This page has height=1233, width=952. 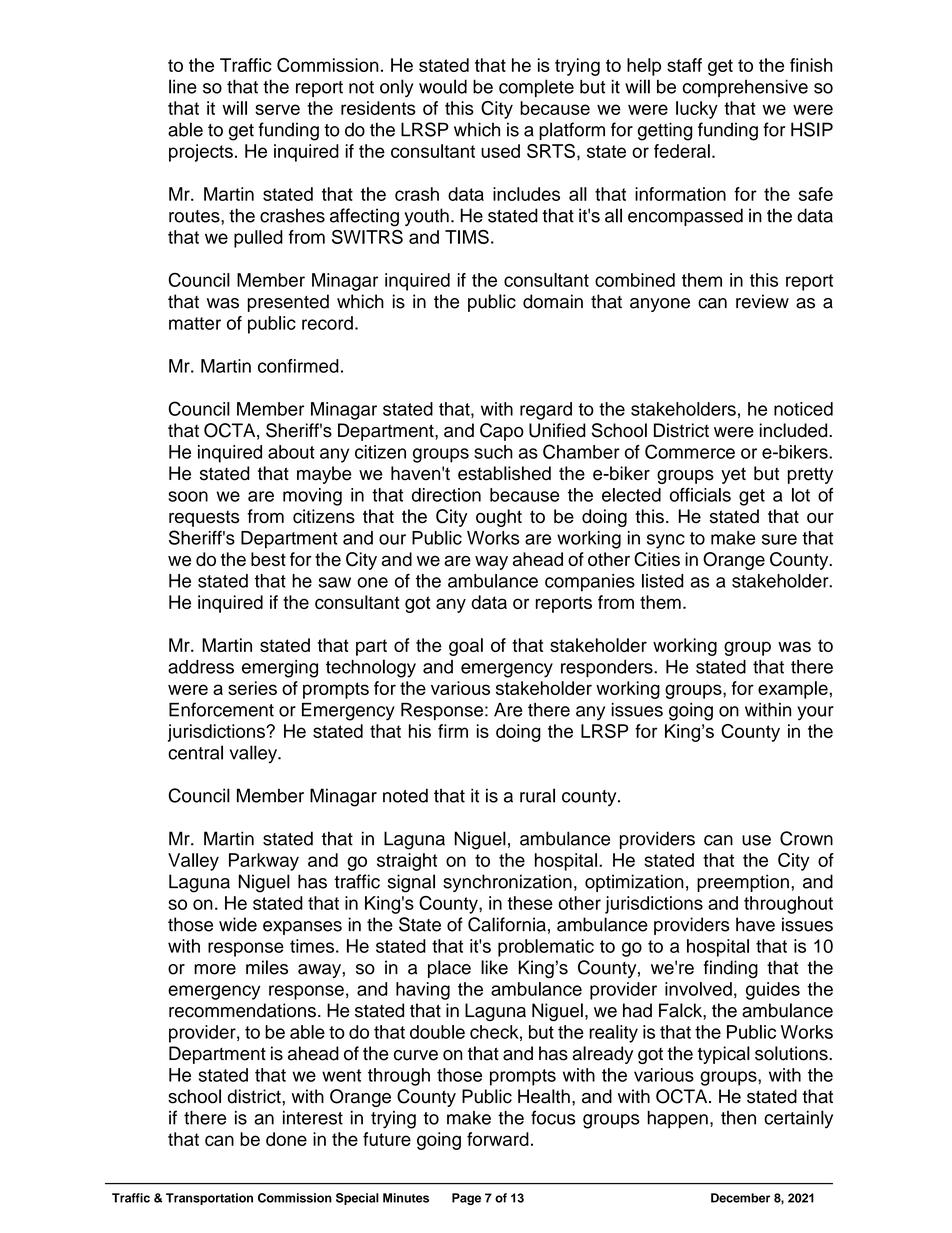 I want to click on finding, so click(x=731, y=969).
